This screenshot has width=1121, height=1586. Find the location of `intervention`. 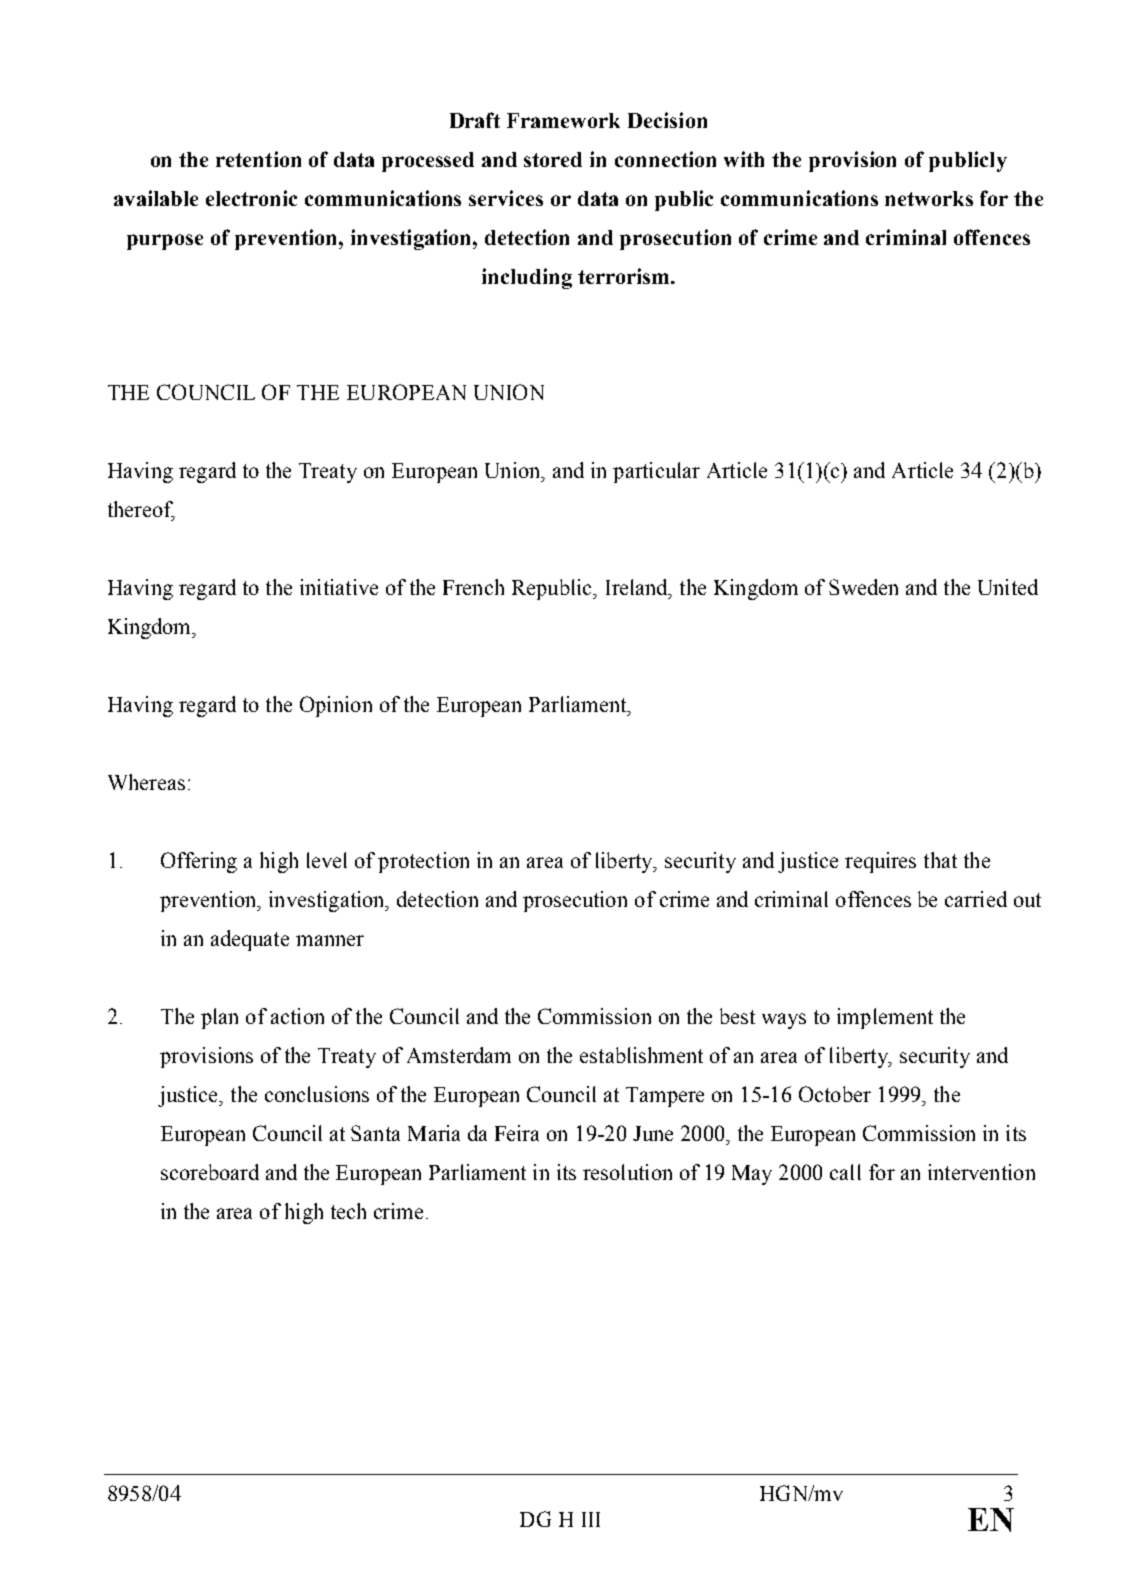

intervention is located at coordinates (981, 1172).
